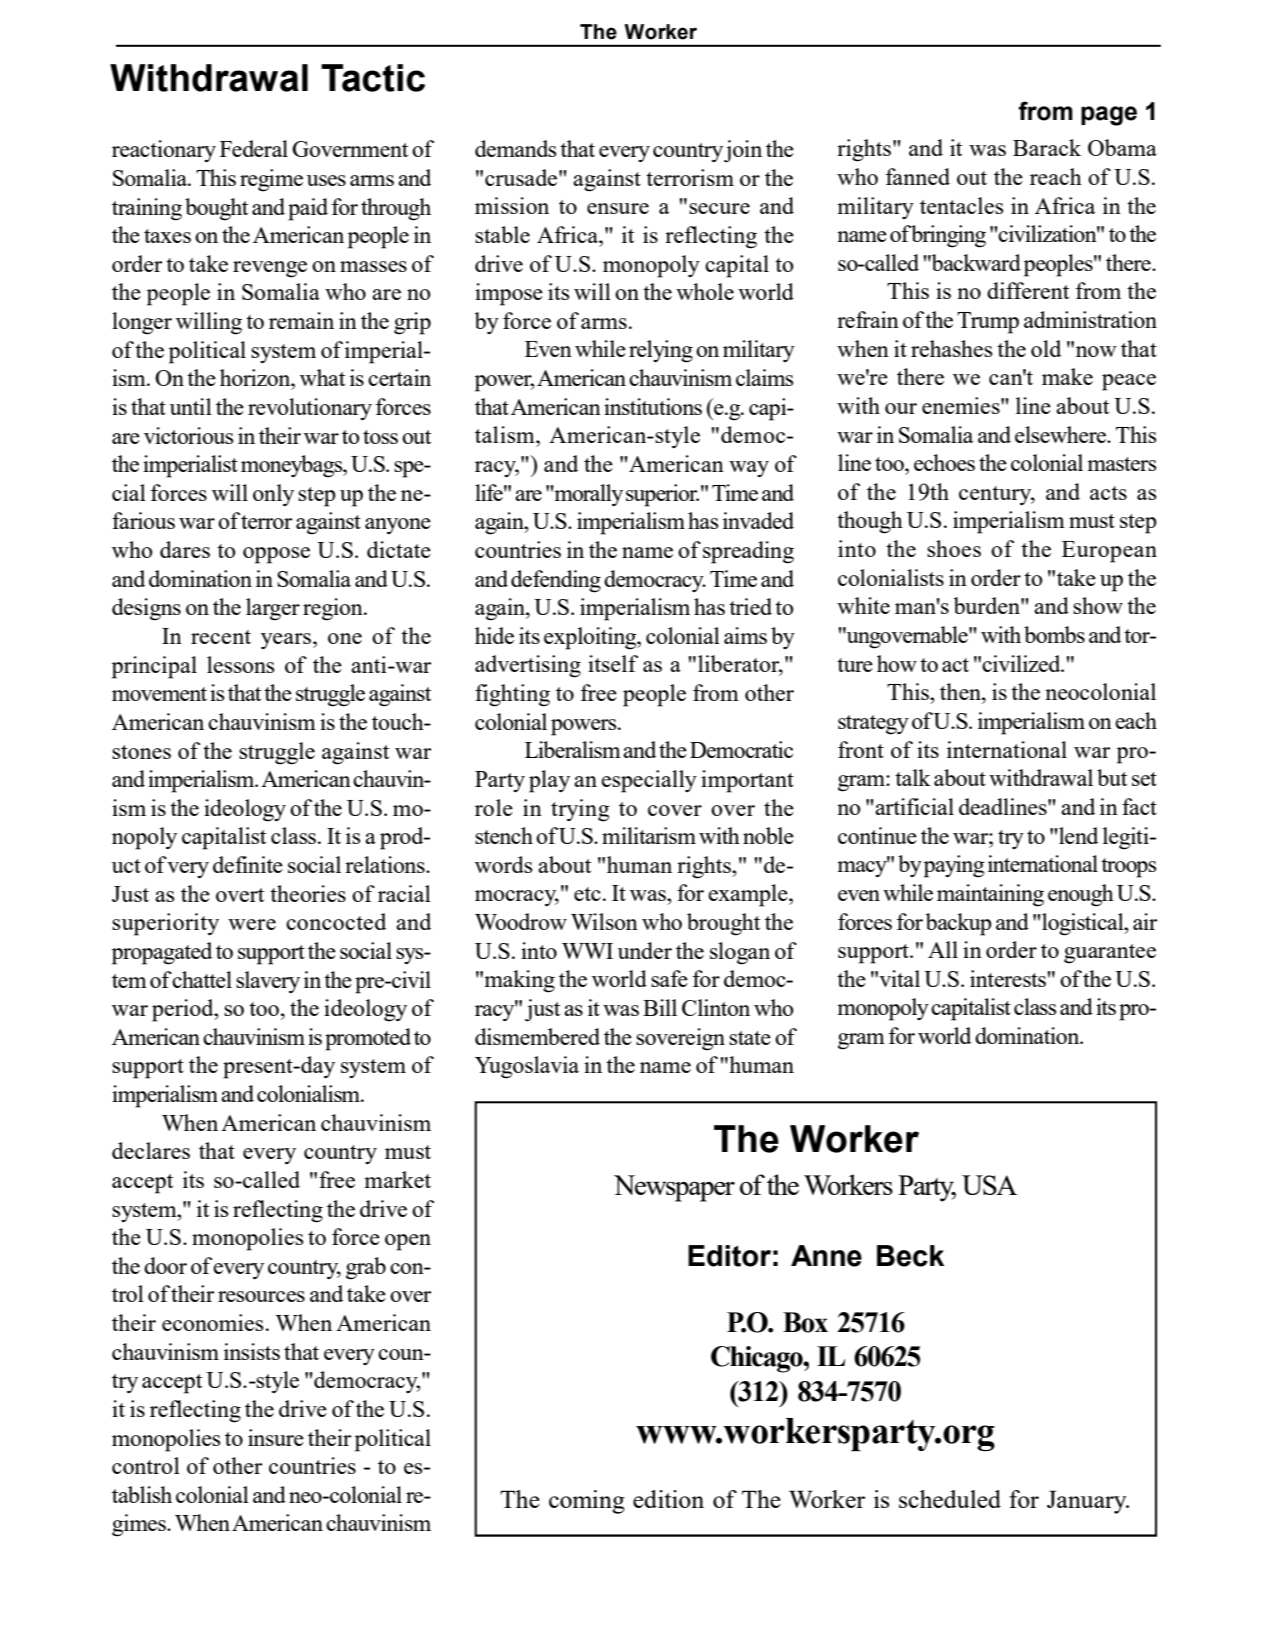  Describe the element at coordinates (276, 555) in the screenshot. I see `oppose` at that location.
